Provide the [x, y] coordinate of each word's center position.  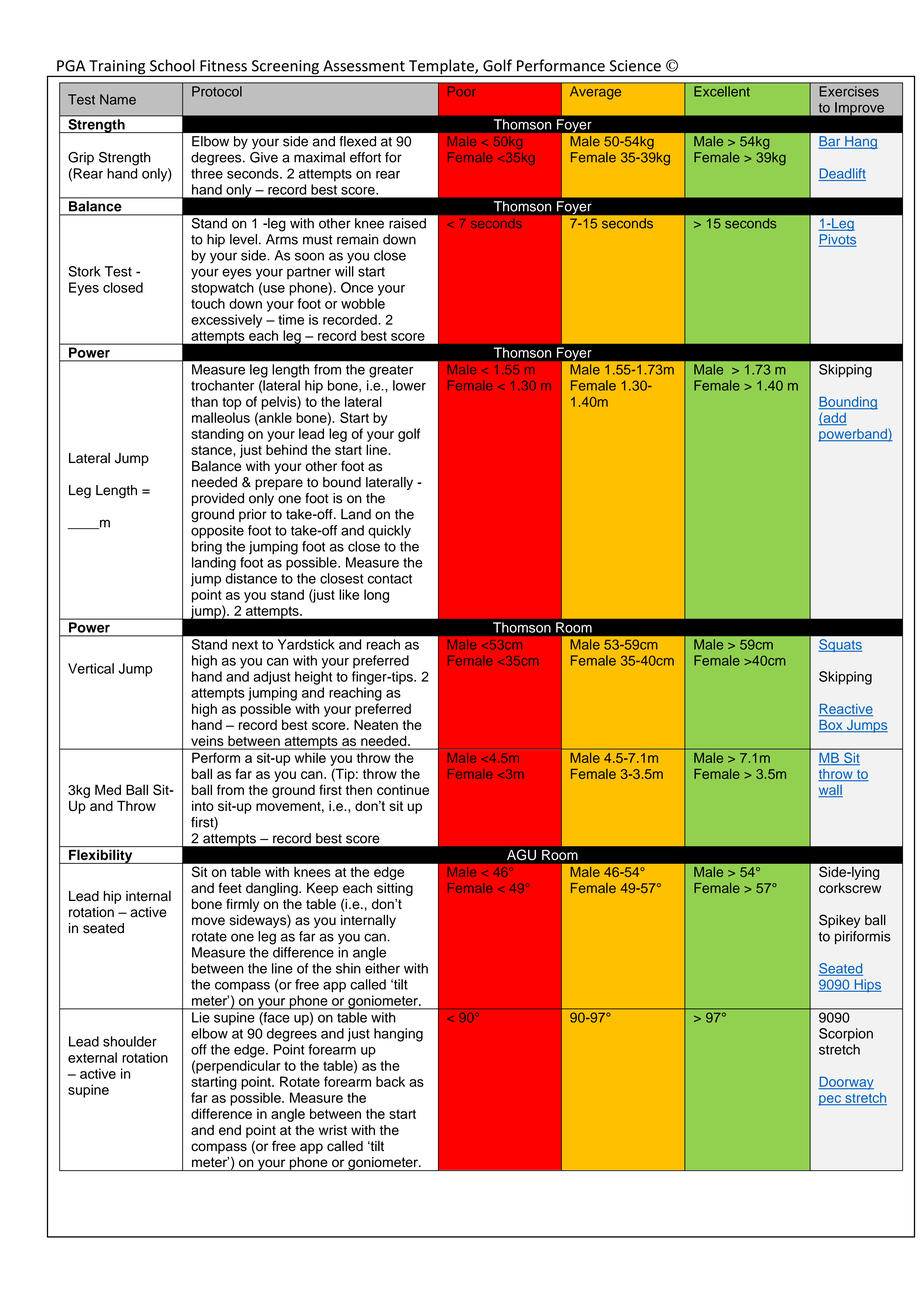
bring [207, 548]
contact [390, 579]
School [172, 65]
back [390, 1081]
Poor [462, 91]
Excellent [722, 91]
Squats [840, 645]
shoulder [130, 1041]
